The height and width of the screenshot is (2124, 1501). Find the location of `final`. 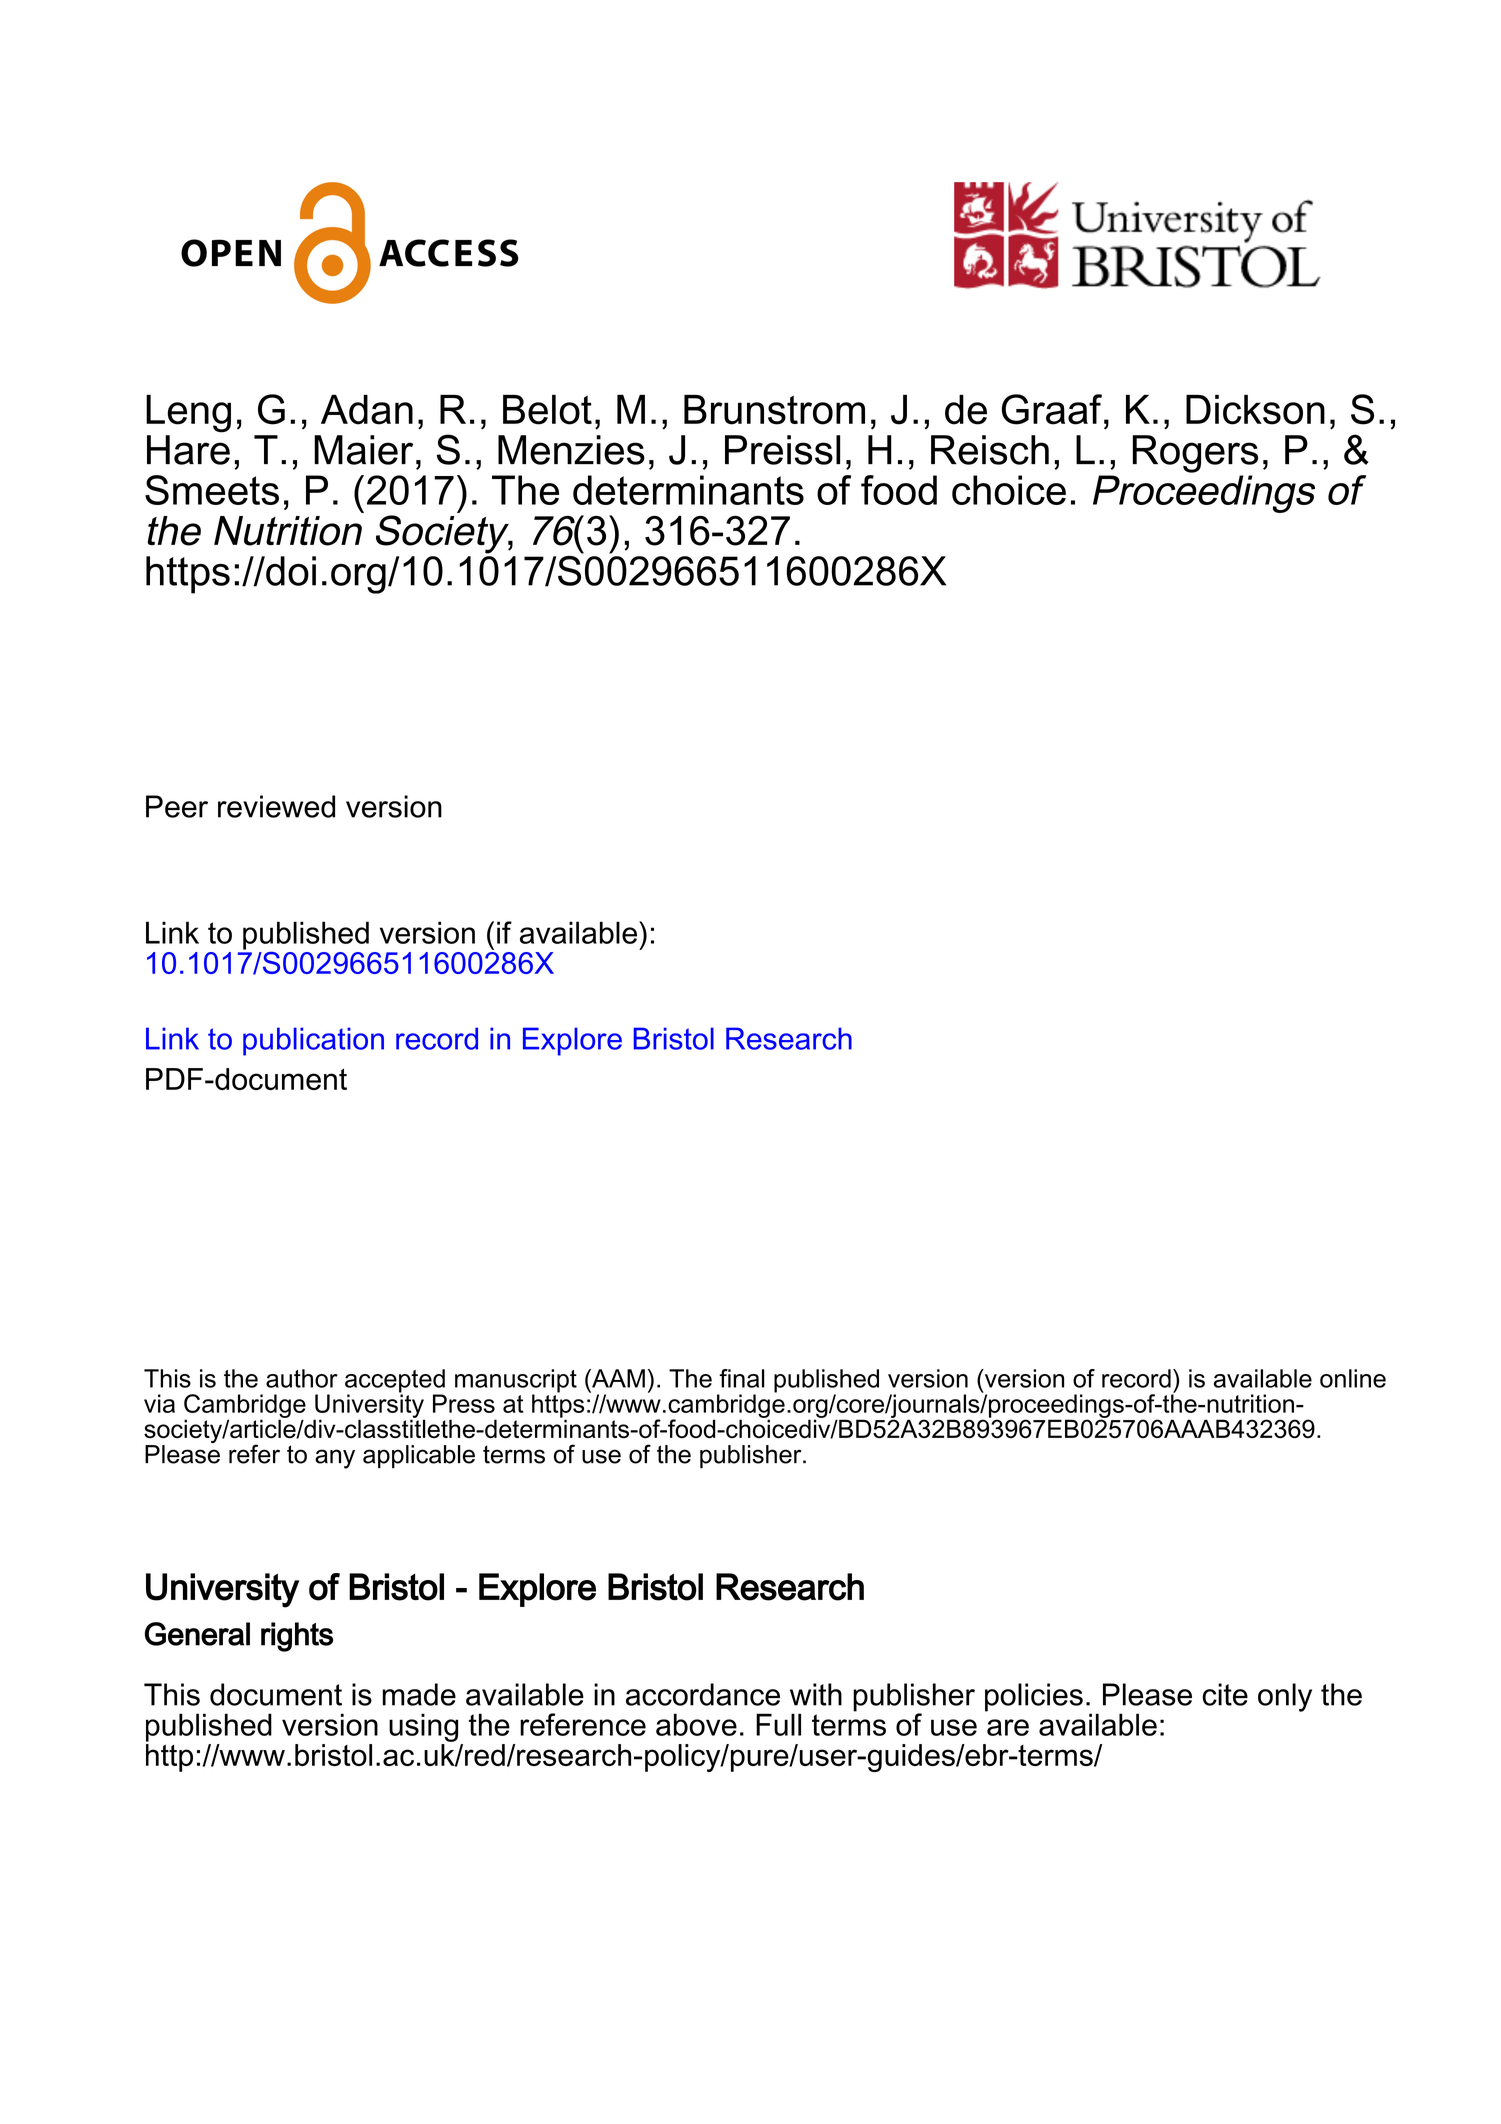

final is located at coordinates (742, 1378).
